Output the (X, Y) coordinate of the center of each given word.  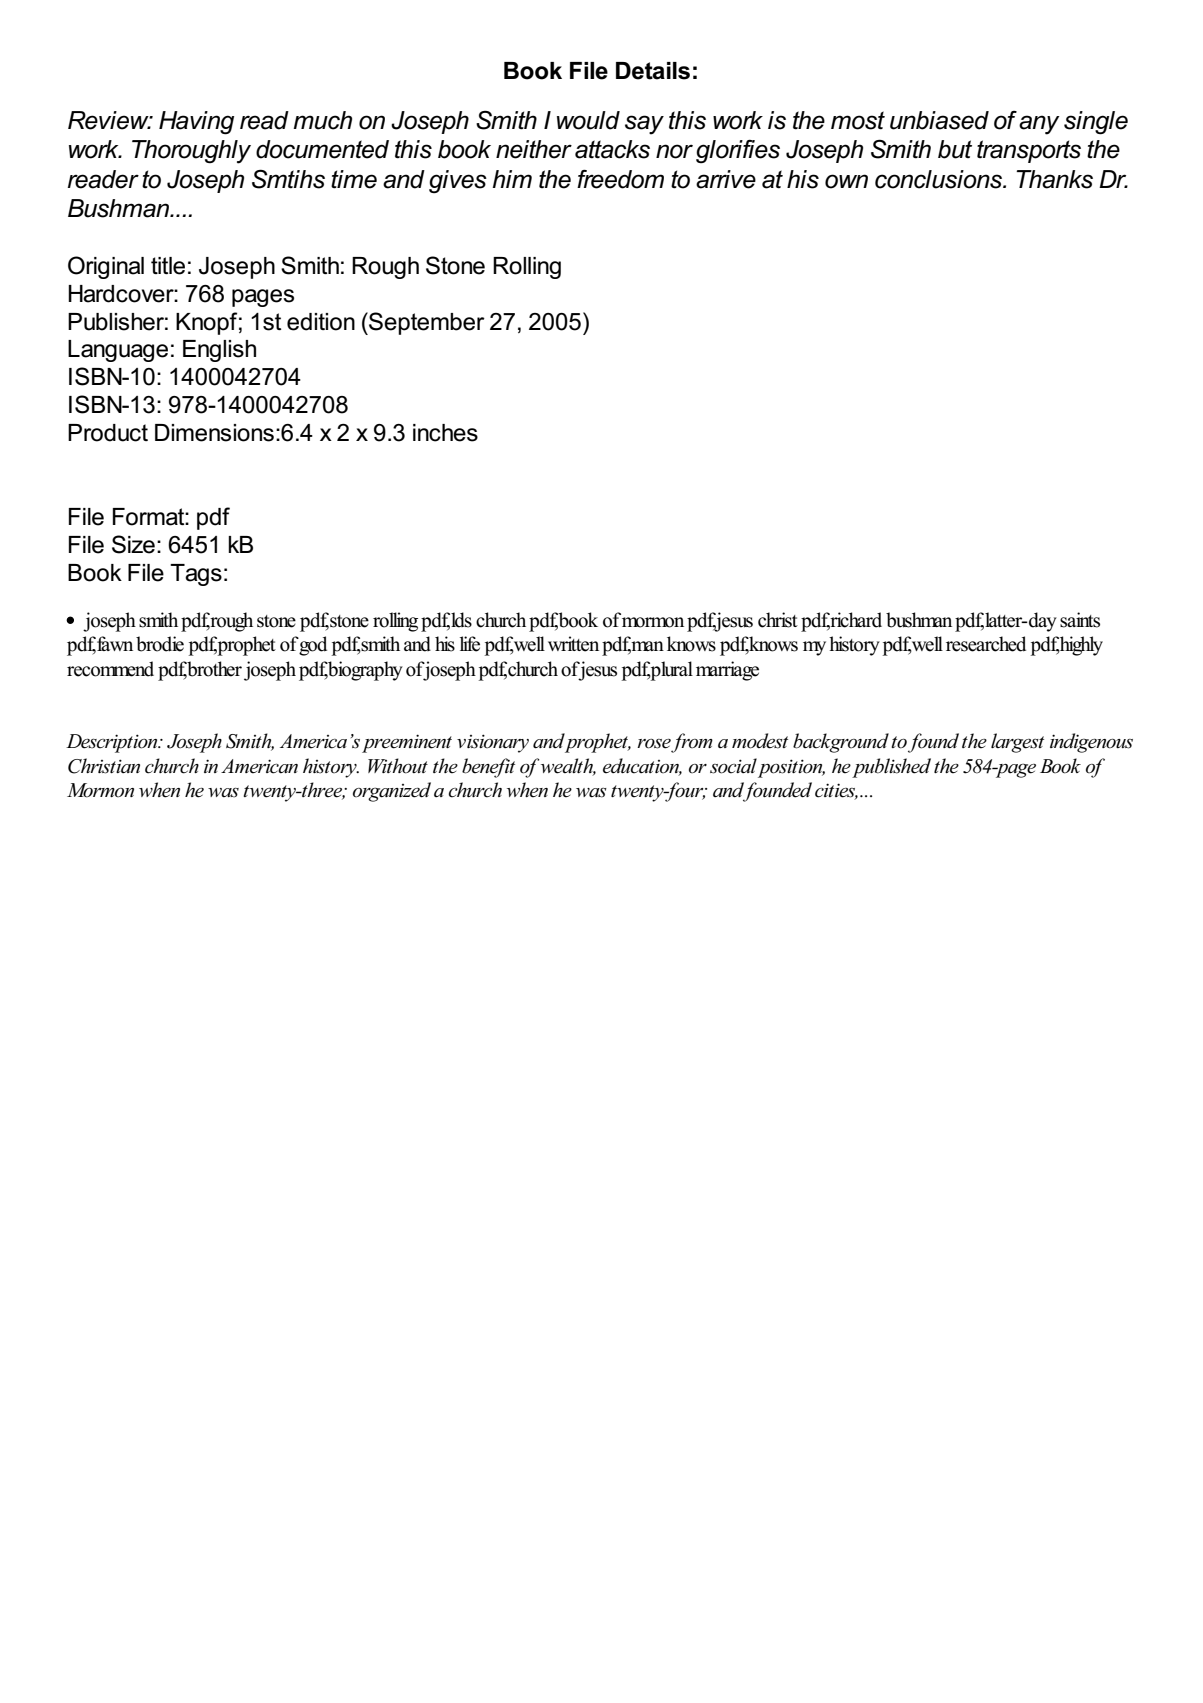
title (168, 266)
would (588, 120)
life (470, 644)
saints (1080, 620)
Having (196, 123)
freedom (620, 179)
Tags (196, 575)
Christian (104, 766)
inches (445, 433)
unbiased (939, 120)
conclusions (940, 179)
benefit (488, 768)
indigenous (1091, 743)
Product (108, 433)
